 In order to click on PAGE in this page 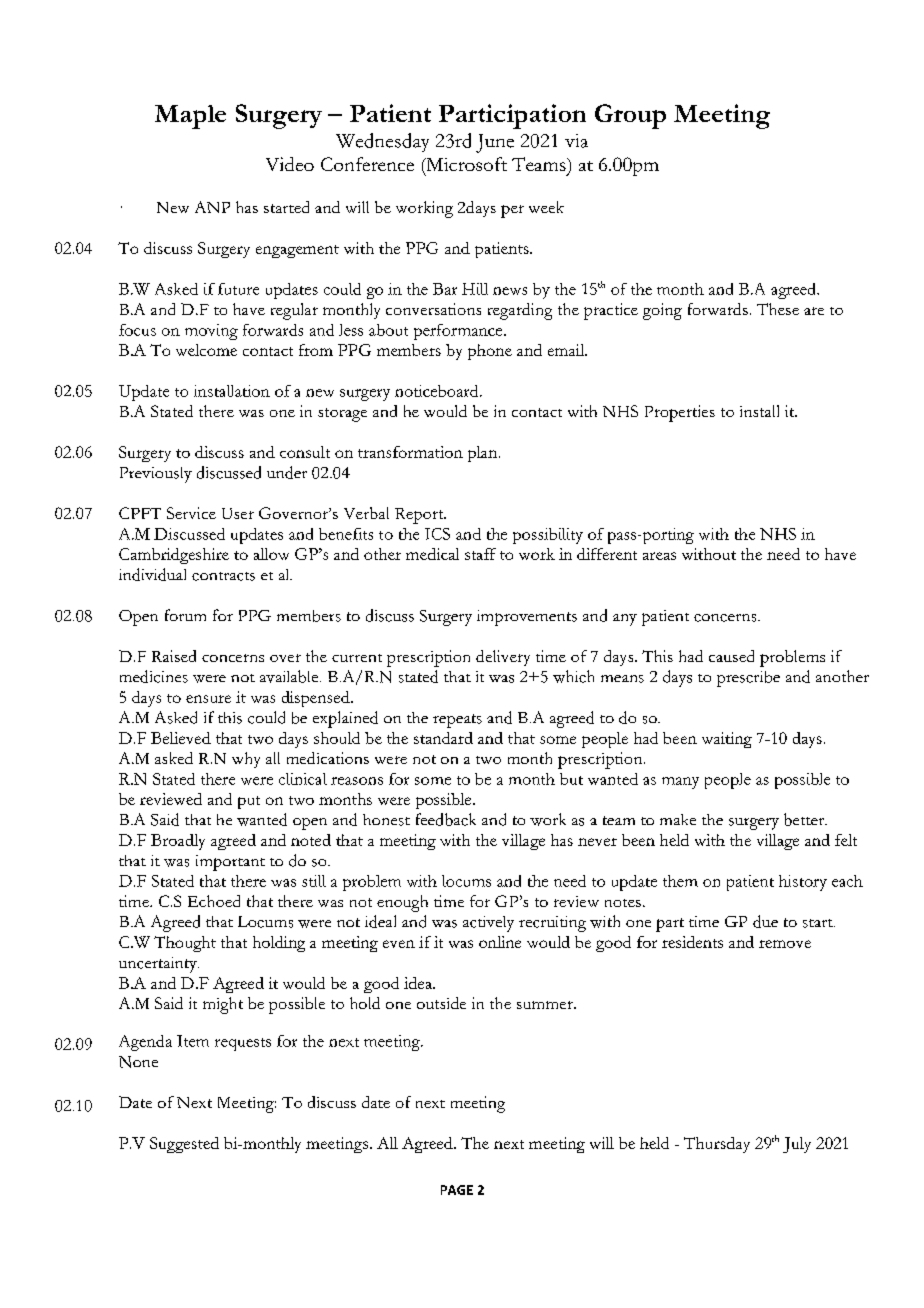, I will do `click(457, 1190)`.
